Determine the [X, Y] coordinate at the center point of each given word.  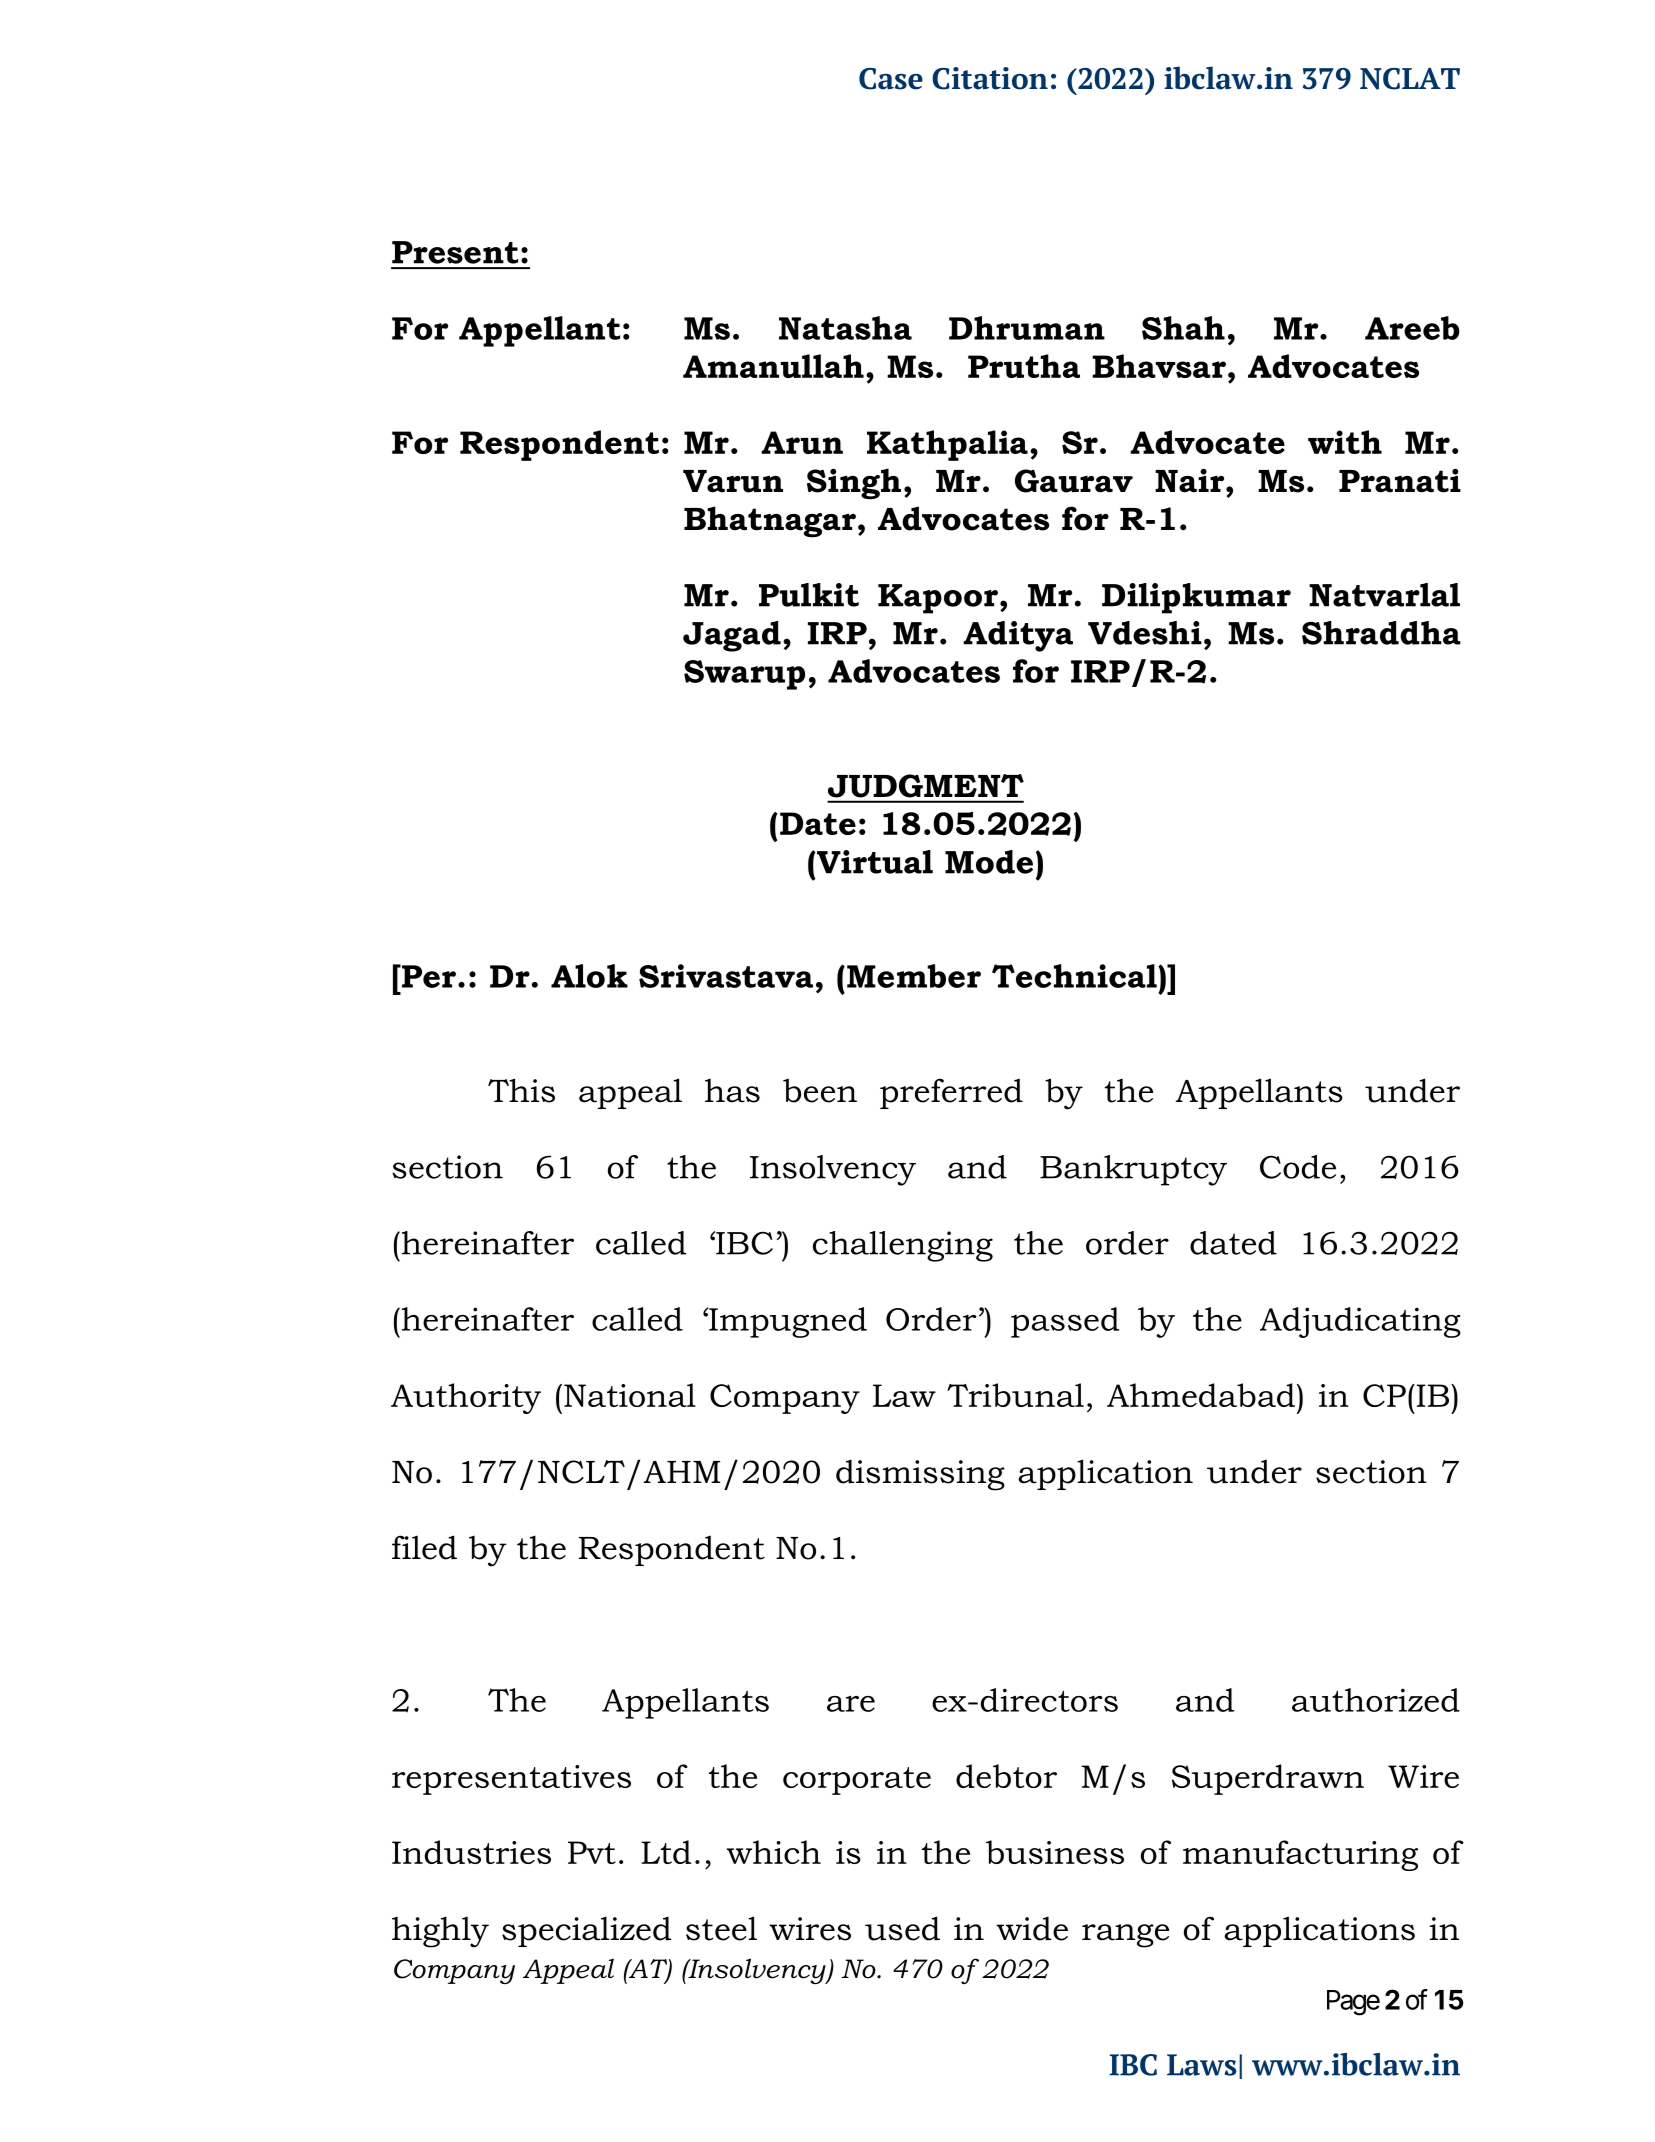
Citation [990, 78]
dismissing [920, 1475]
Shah [1183, 328]
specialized [587, 1931]
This [521, 1090]
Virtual [873, 862]
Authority [466, 1398]
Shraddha [1381, 633]
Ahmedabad [1201, 1395]
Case [891, 79]
